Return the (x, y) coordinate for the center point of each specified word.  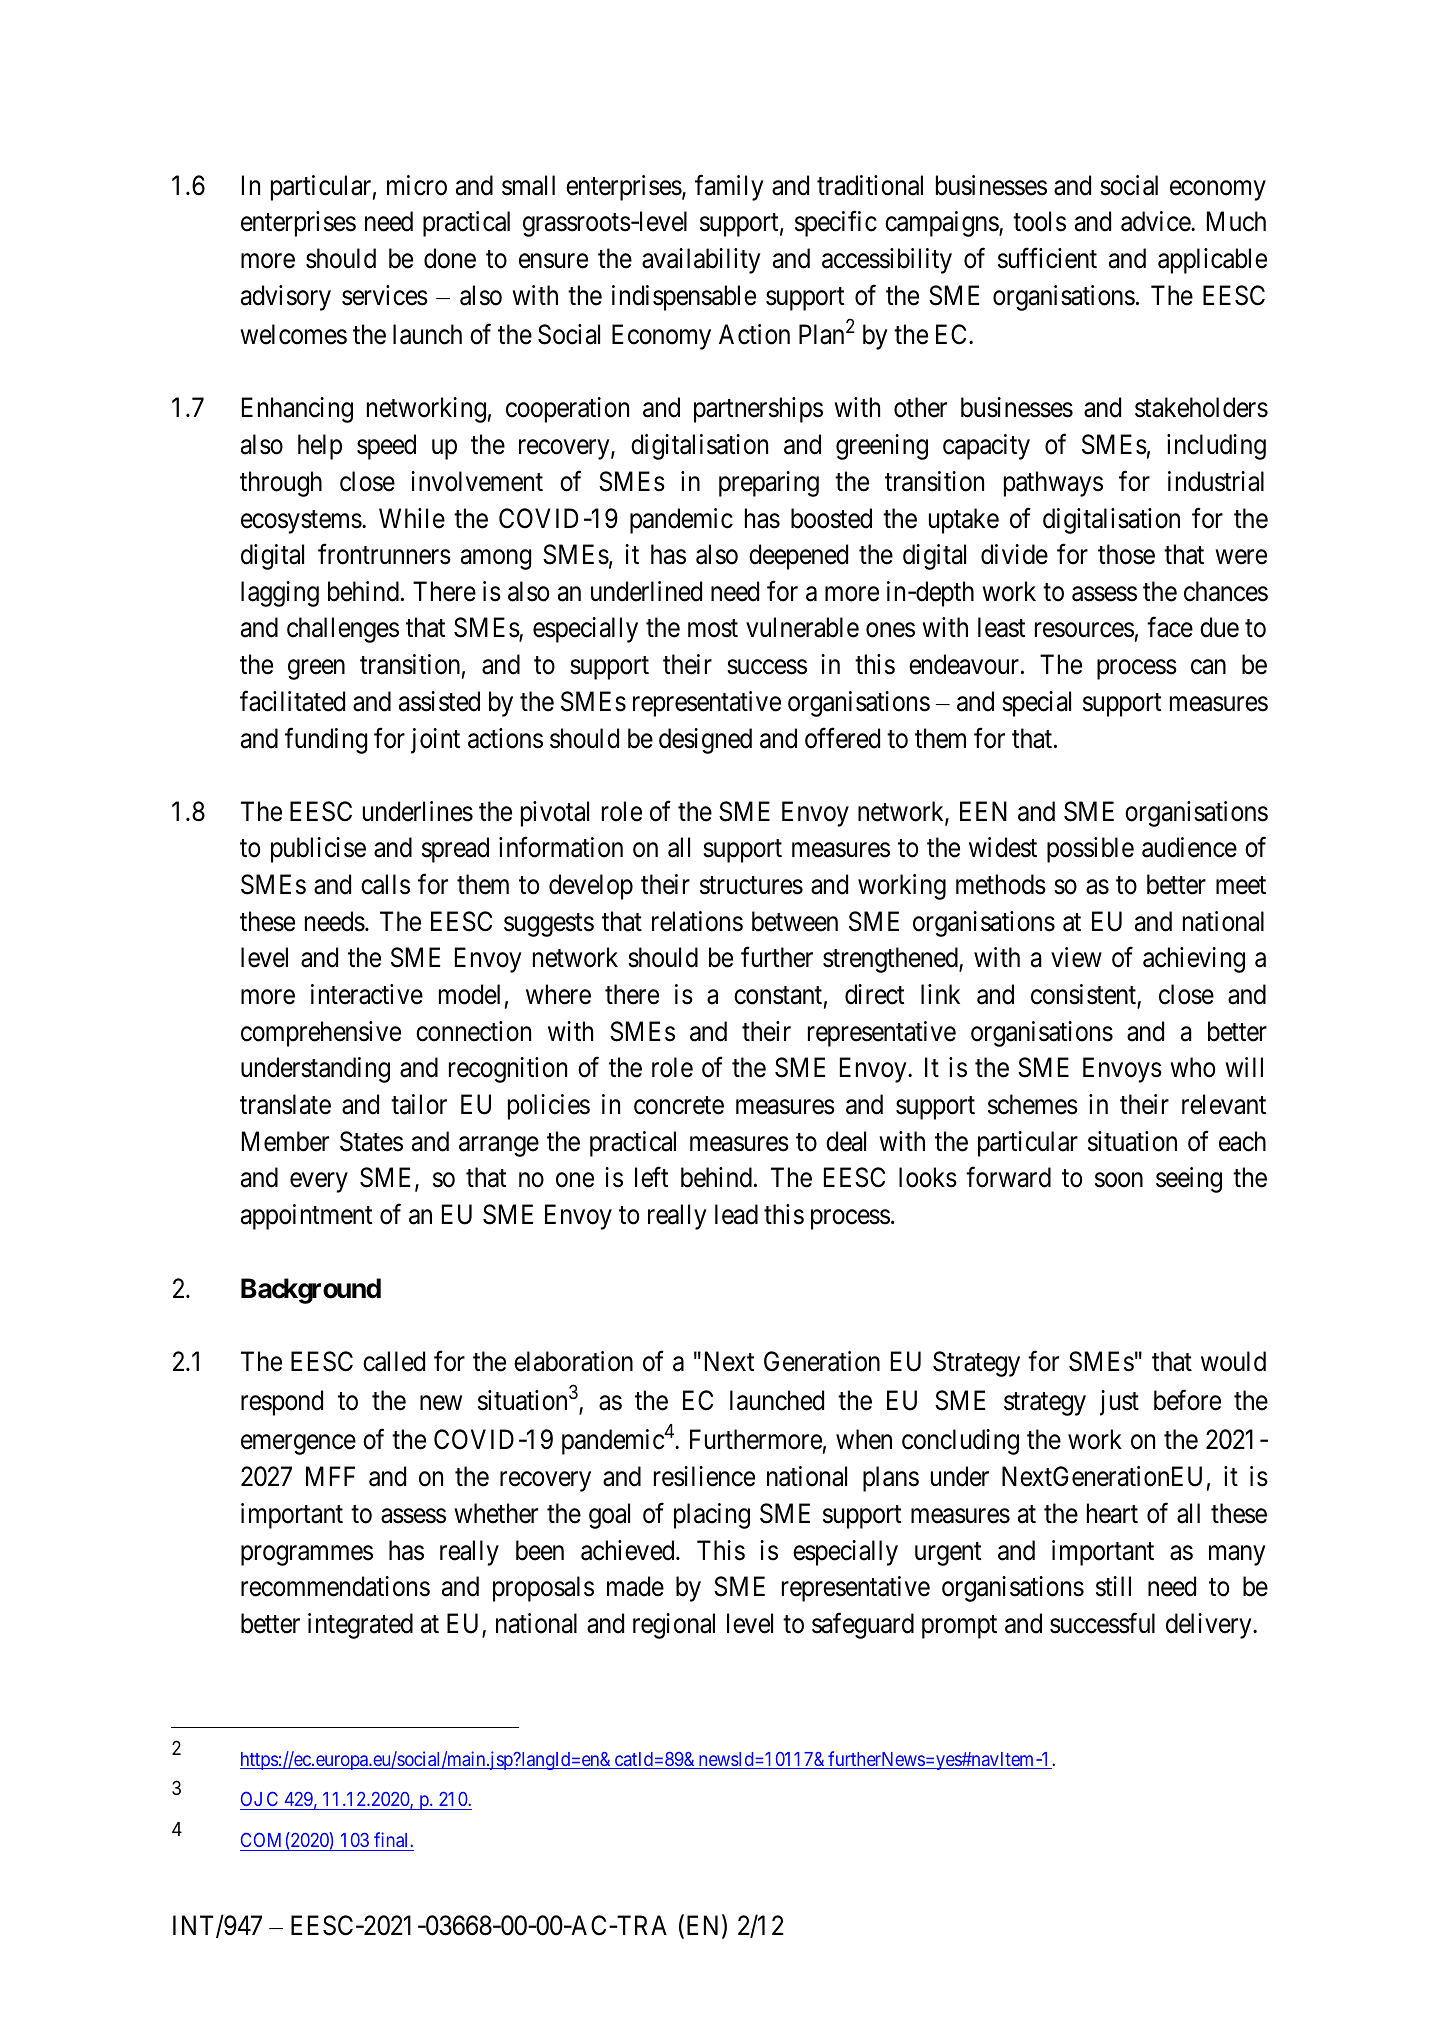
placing (712, 1516)
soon (1119, 1180)
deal (846, 1141)
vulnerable (802, 627)
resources (1084, 630)
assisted (439, 701)
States (371, 1141)
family (729, 188)
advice (1156, 221)
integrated (360, 1626)
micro (417, 185)
